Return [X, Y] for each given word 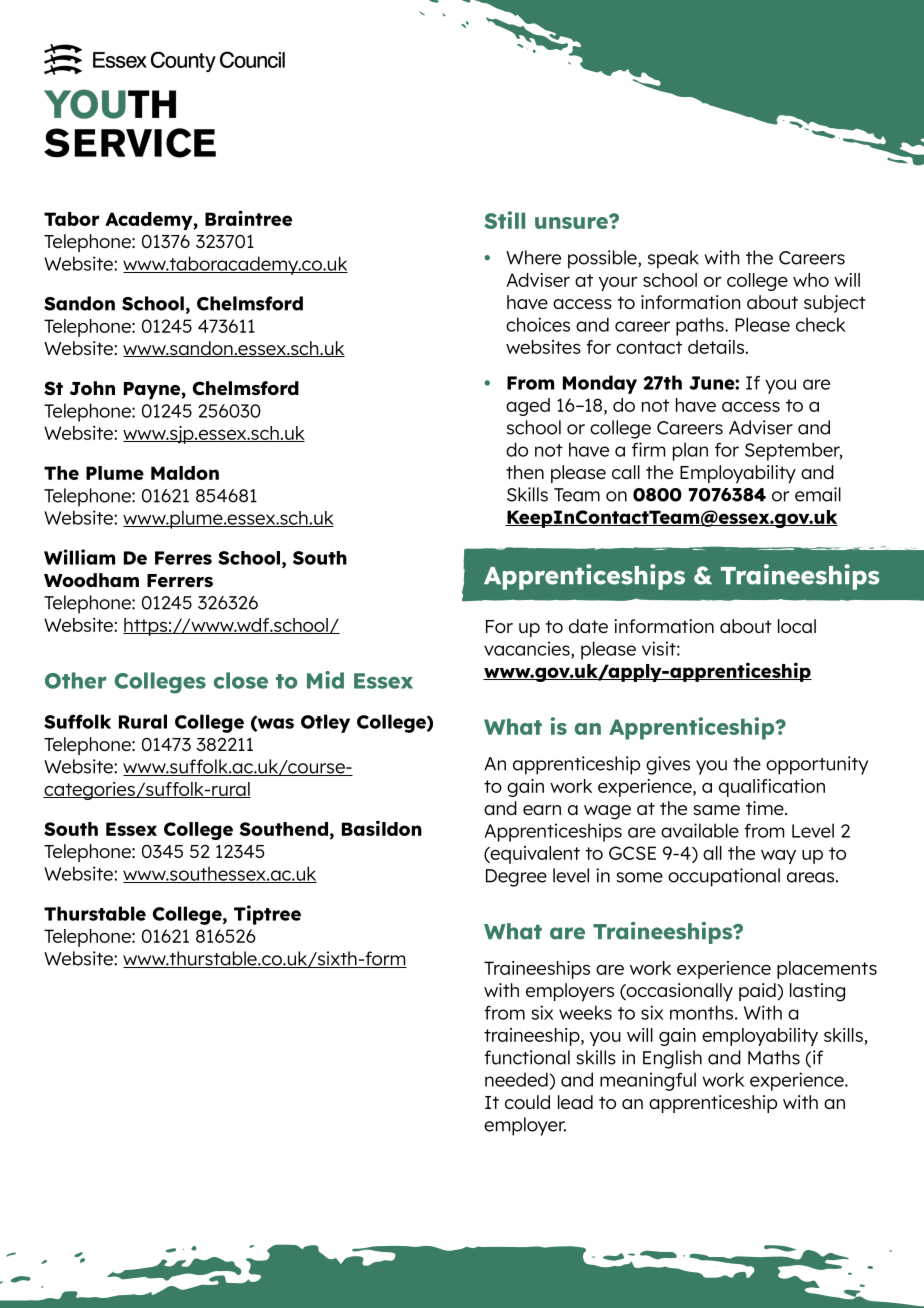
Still [504, 220]
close [241, 680]
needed [517, 1079]
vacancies [528, 649]
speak [673, 259]
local [797, 626]
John [92, 388]
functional [527, 1057]
